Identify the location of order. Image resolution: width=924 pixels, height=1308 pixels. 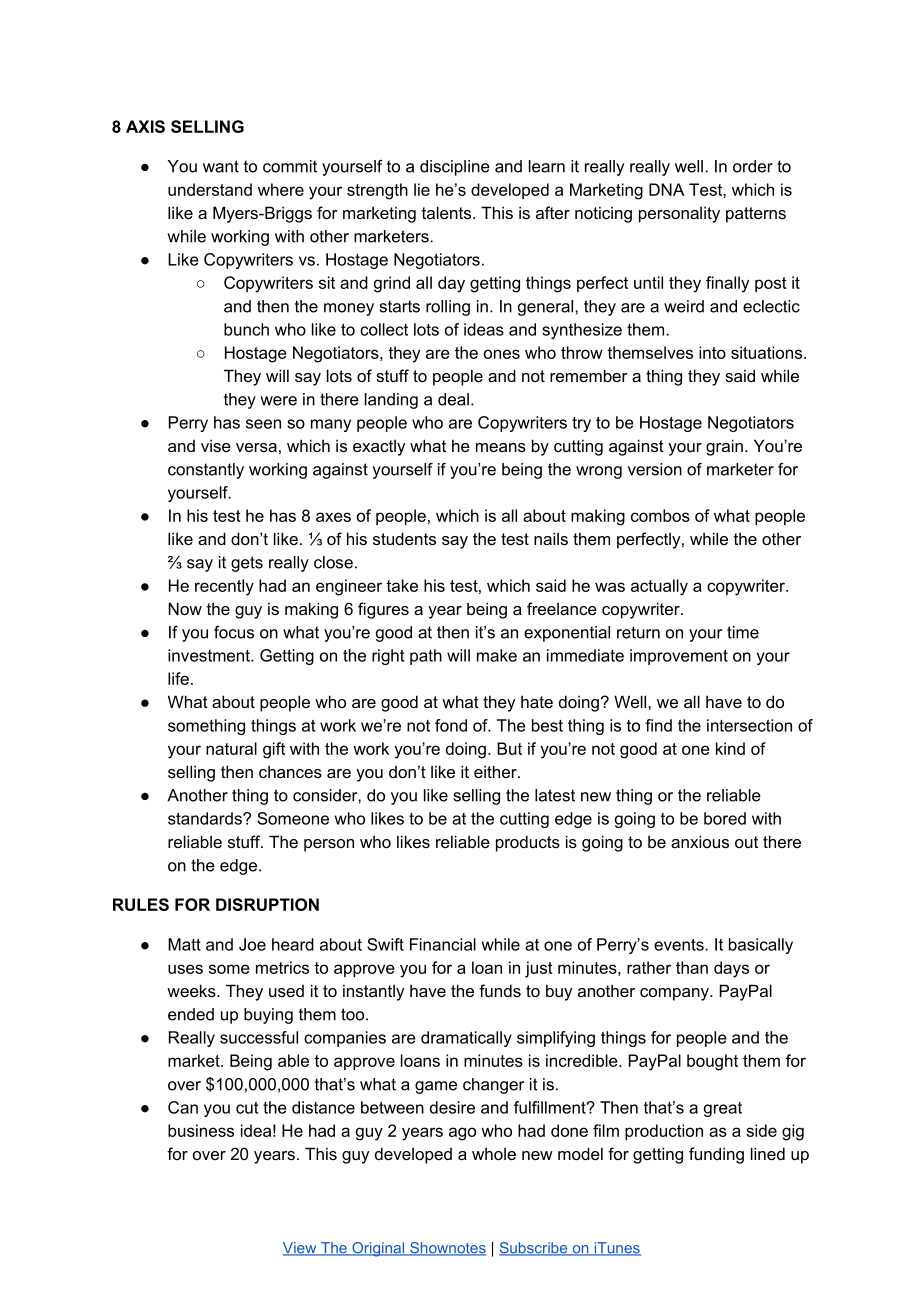
(753, 166).
